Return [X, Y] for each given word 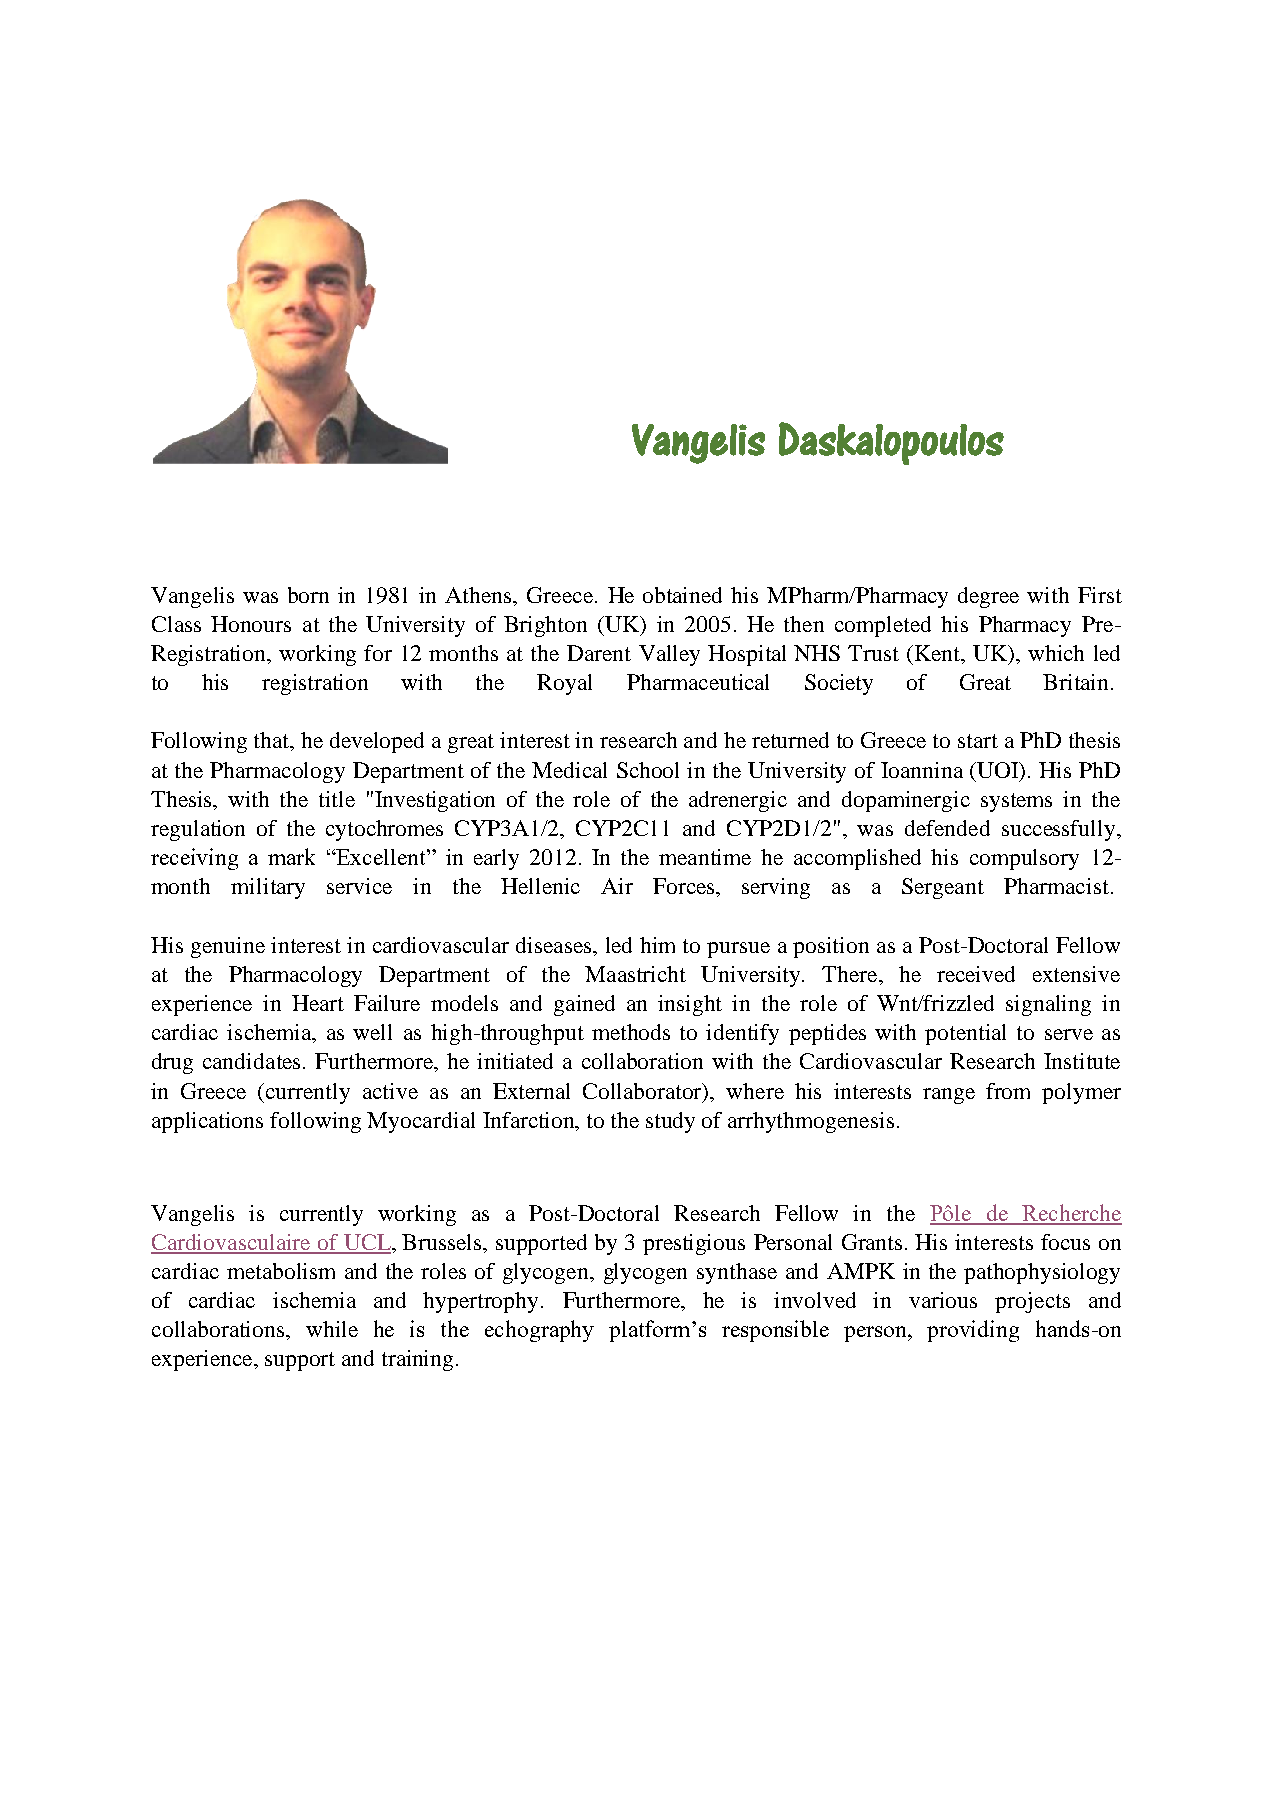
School [648, 770]
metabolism [281, 1271]
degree [988, 597]
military [268, 888]
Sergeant [943, 888]
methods [631, 1032]
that [273, 741]
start [978, 741]
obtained [682, 595]
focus [1065, 1242]
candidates [251, 1061]
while [332, 1329]
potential [965, 1034]
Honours [251, 624]
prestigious [694, 1244]
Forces [685, 886]
